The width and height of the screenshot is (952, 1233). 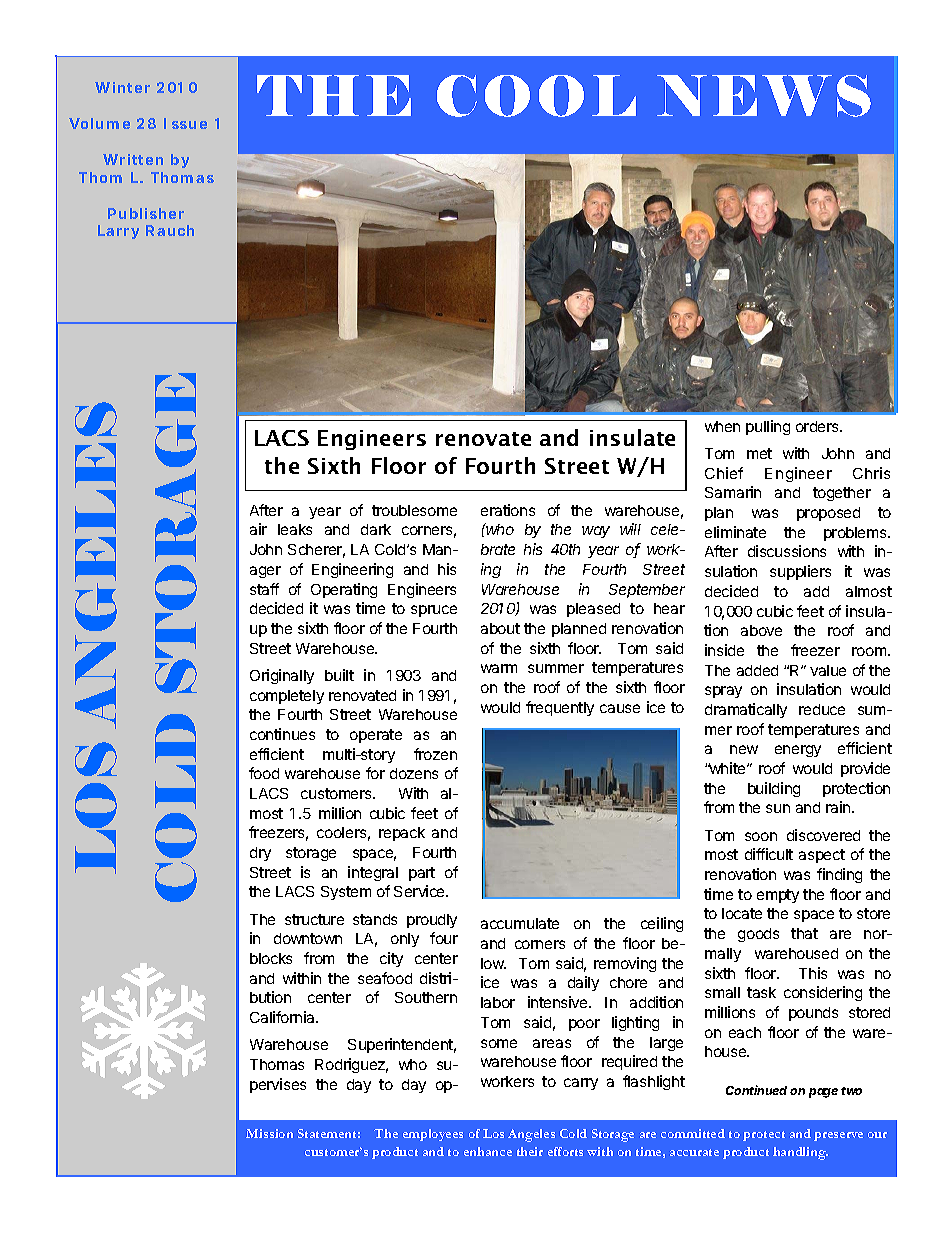 What do you see at coordinates (768, 427) in the screenshot?
I see `pulling` at bounding box center [768, 427].
